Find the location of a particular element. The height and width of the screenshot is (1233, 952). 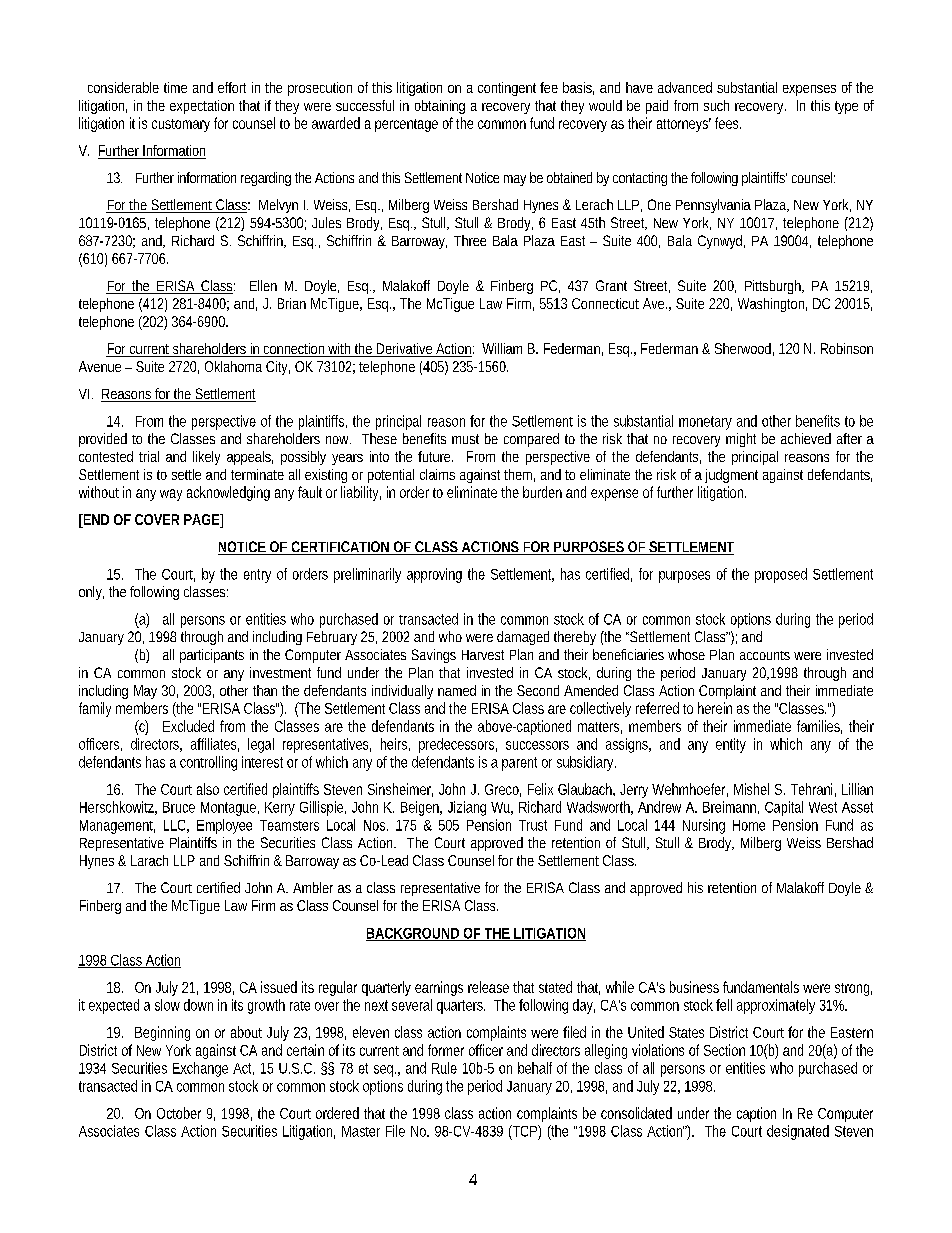

must is located at coordinates (465, 439).
